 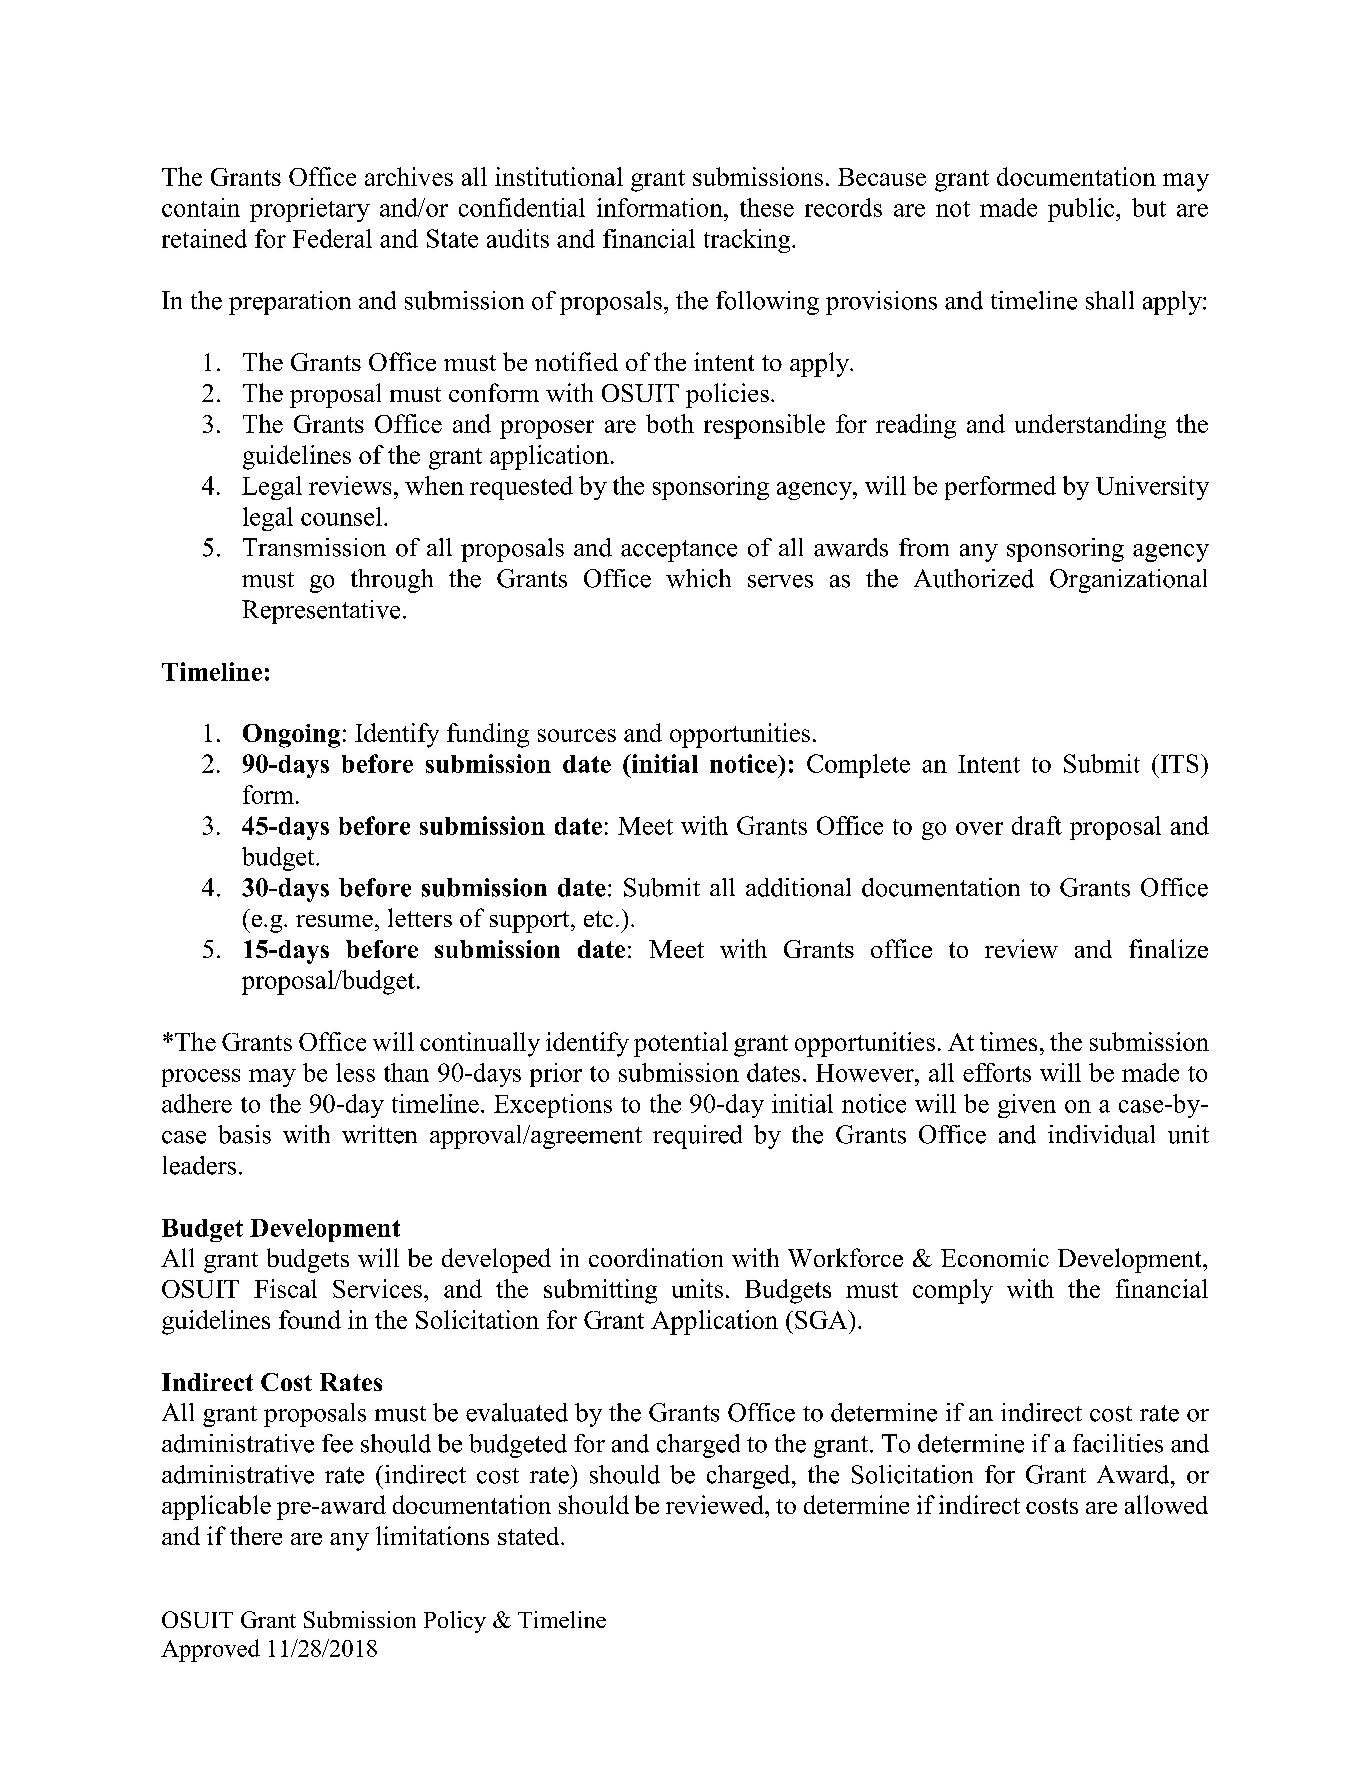 I want to click on sources, so click(x=577, y=735).
